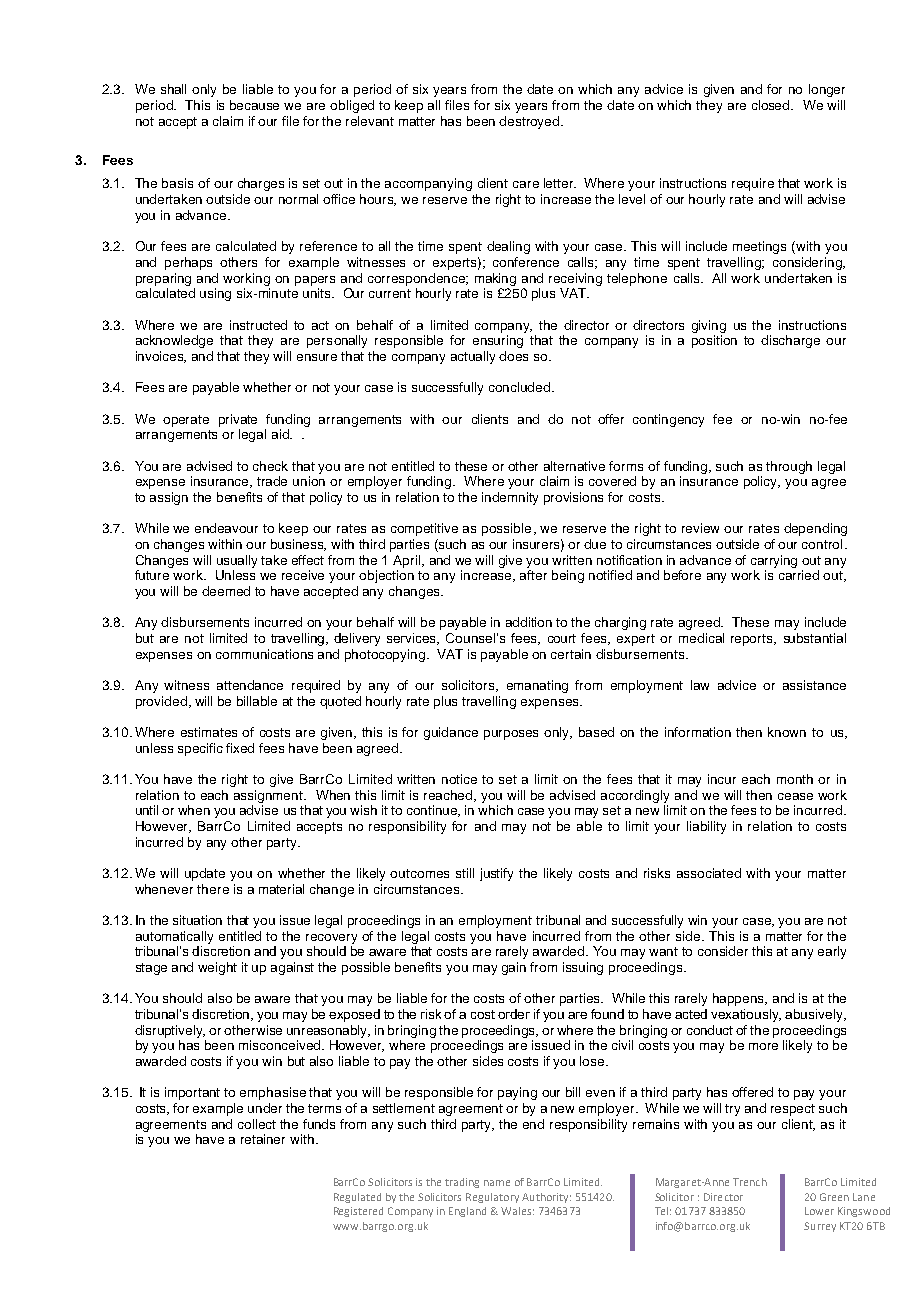  What do you see at coordinates (511, 735) in the screenshot?
I see `purposes` at bounding box center [511, 735].
